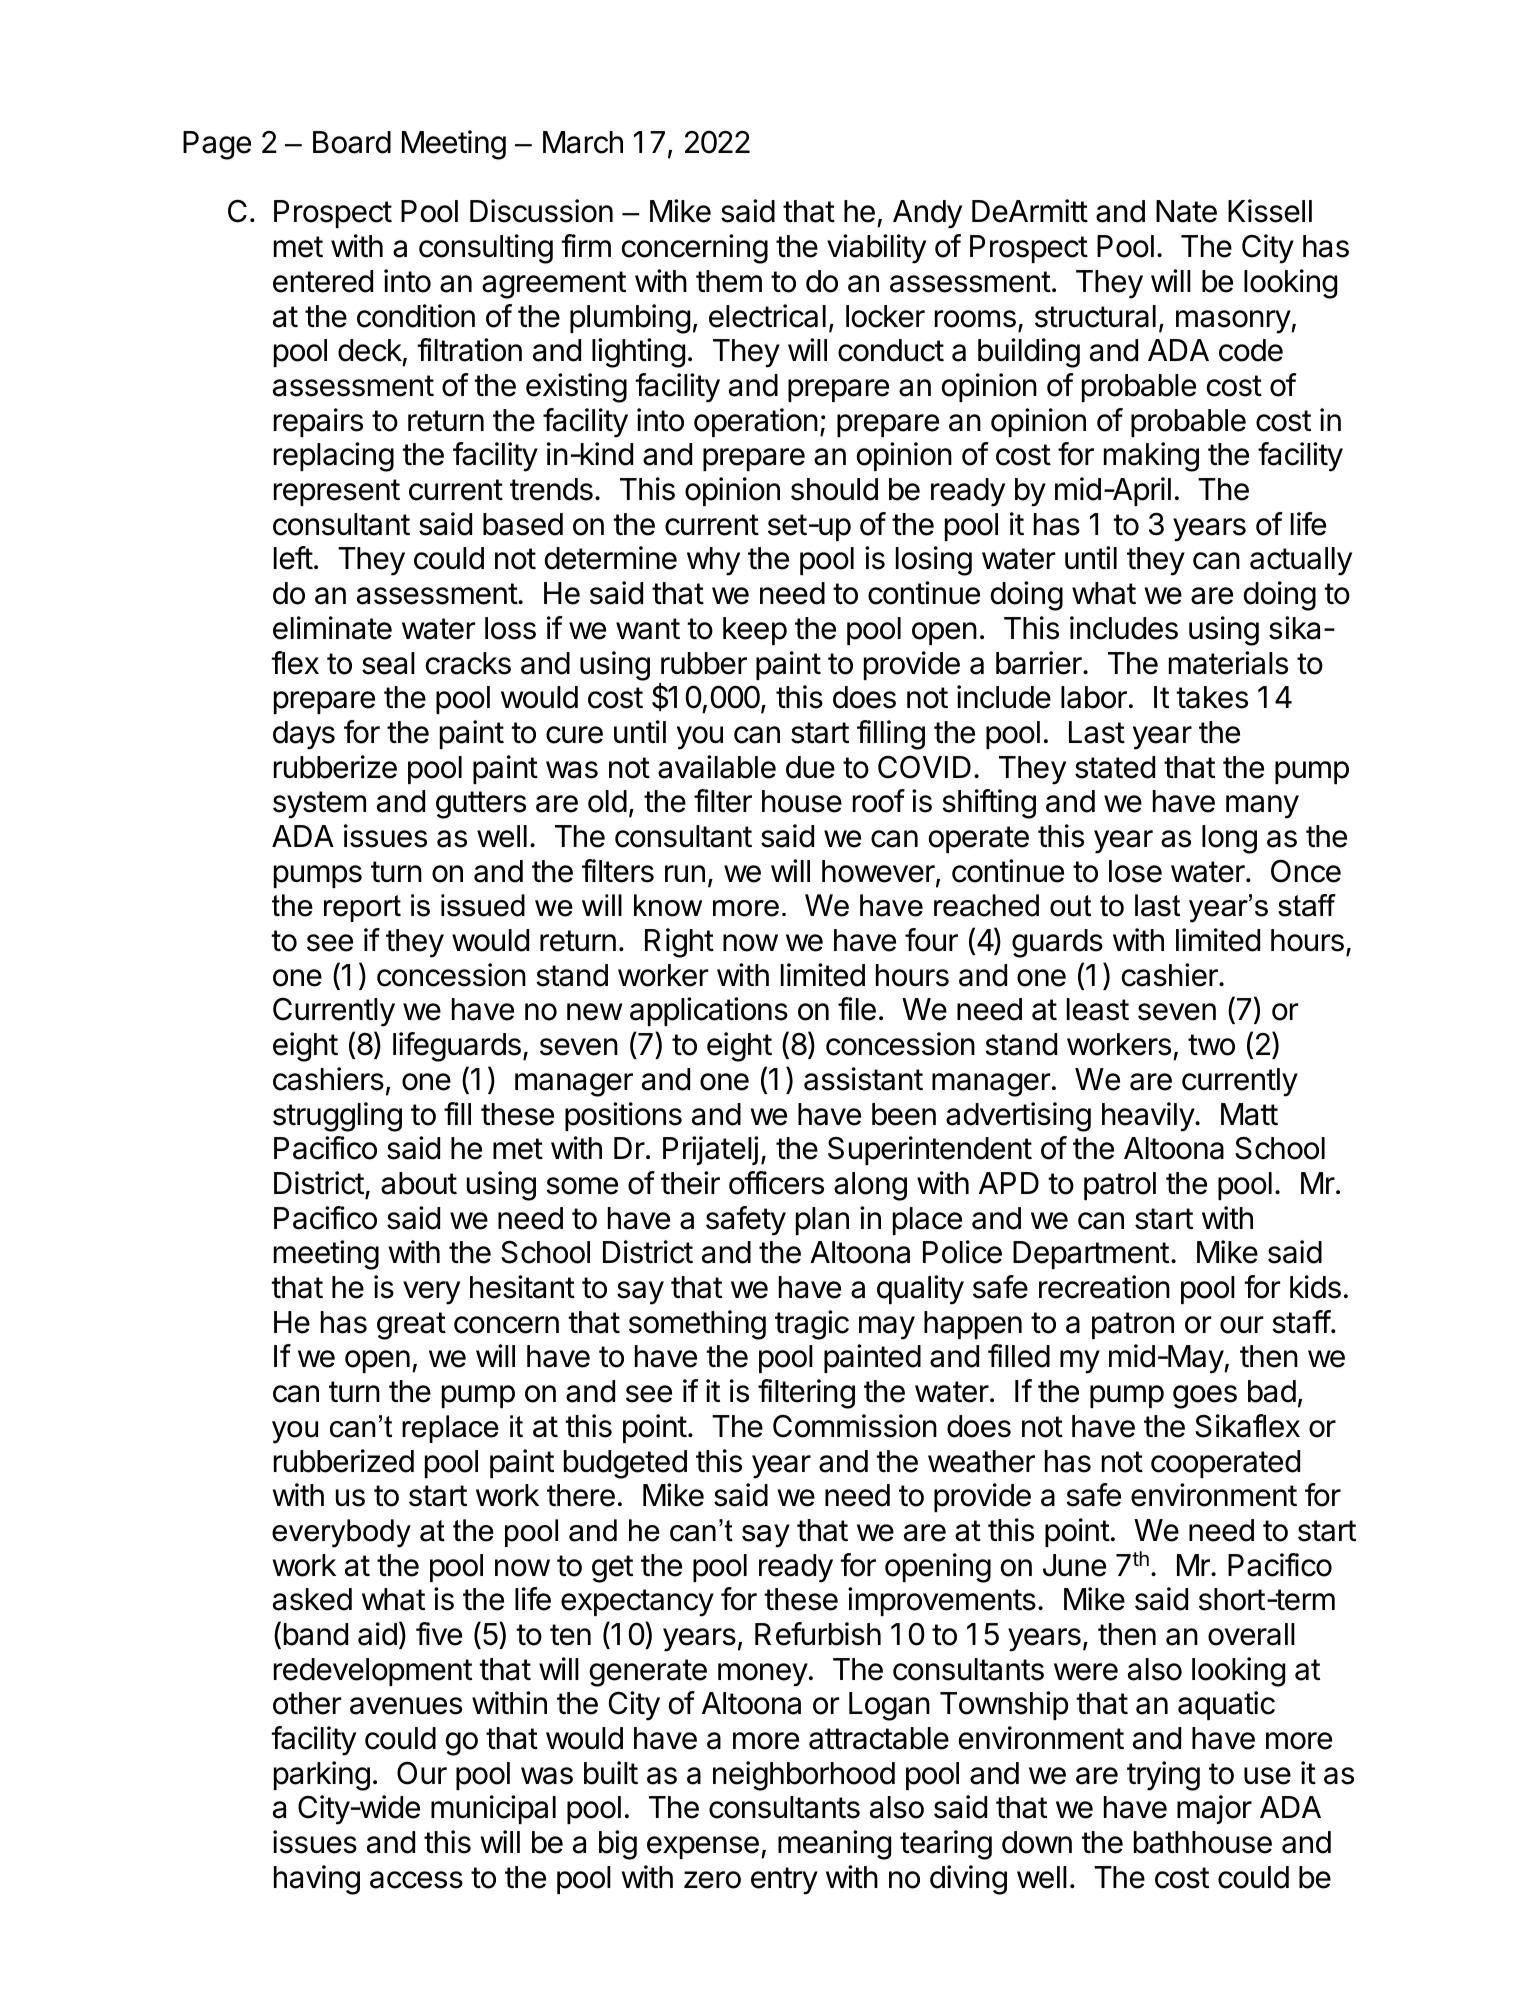 This screenshot has height=1991, width=1539. I want to click on why, so click(713, 561).
